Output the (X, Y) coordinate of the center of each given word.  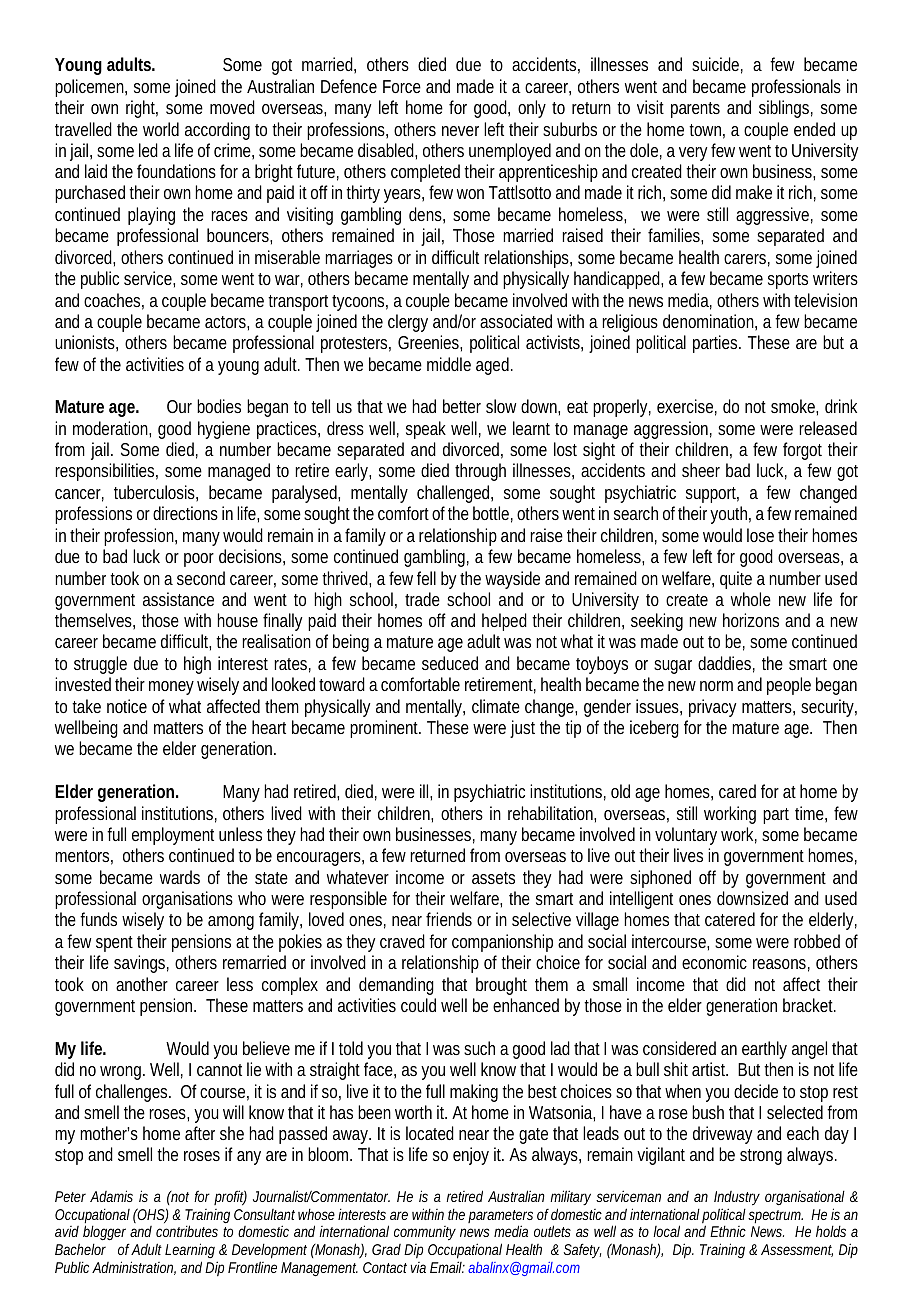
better (462, 406)
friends (449, 919)
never (460, 131)
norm (716, 686)
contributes (187, 1231)
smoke (794, 407)
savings (141, 964)
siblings (786, 109)
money (171, 688)
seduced (450, 663)
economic (714, 962)
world (161, 129)
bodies (219, 406)
